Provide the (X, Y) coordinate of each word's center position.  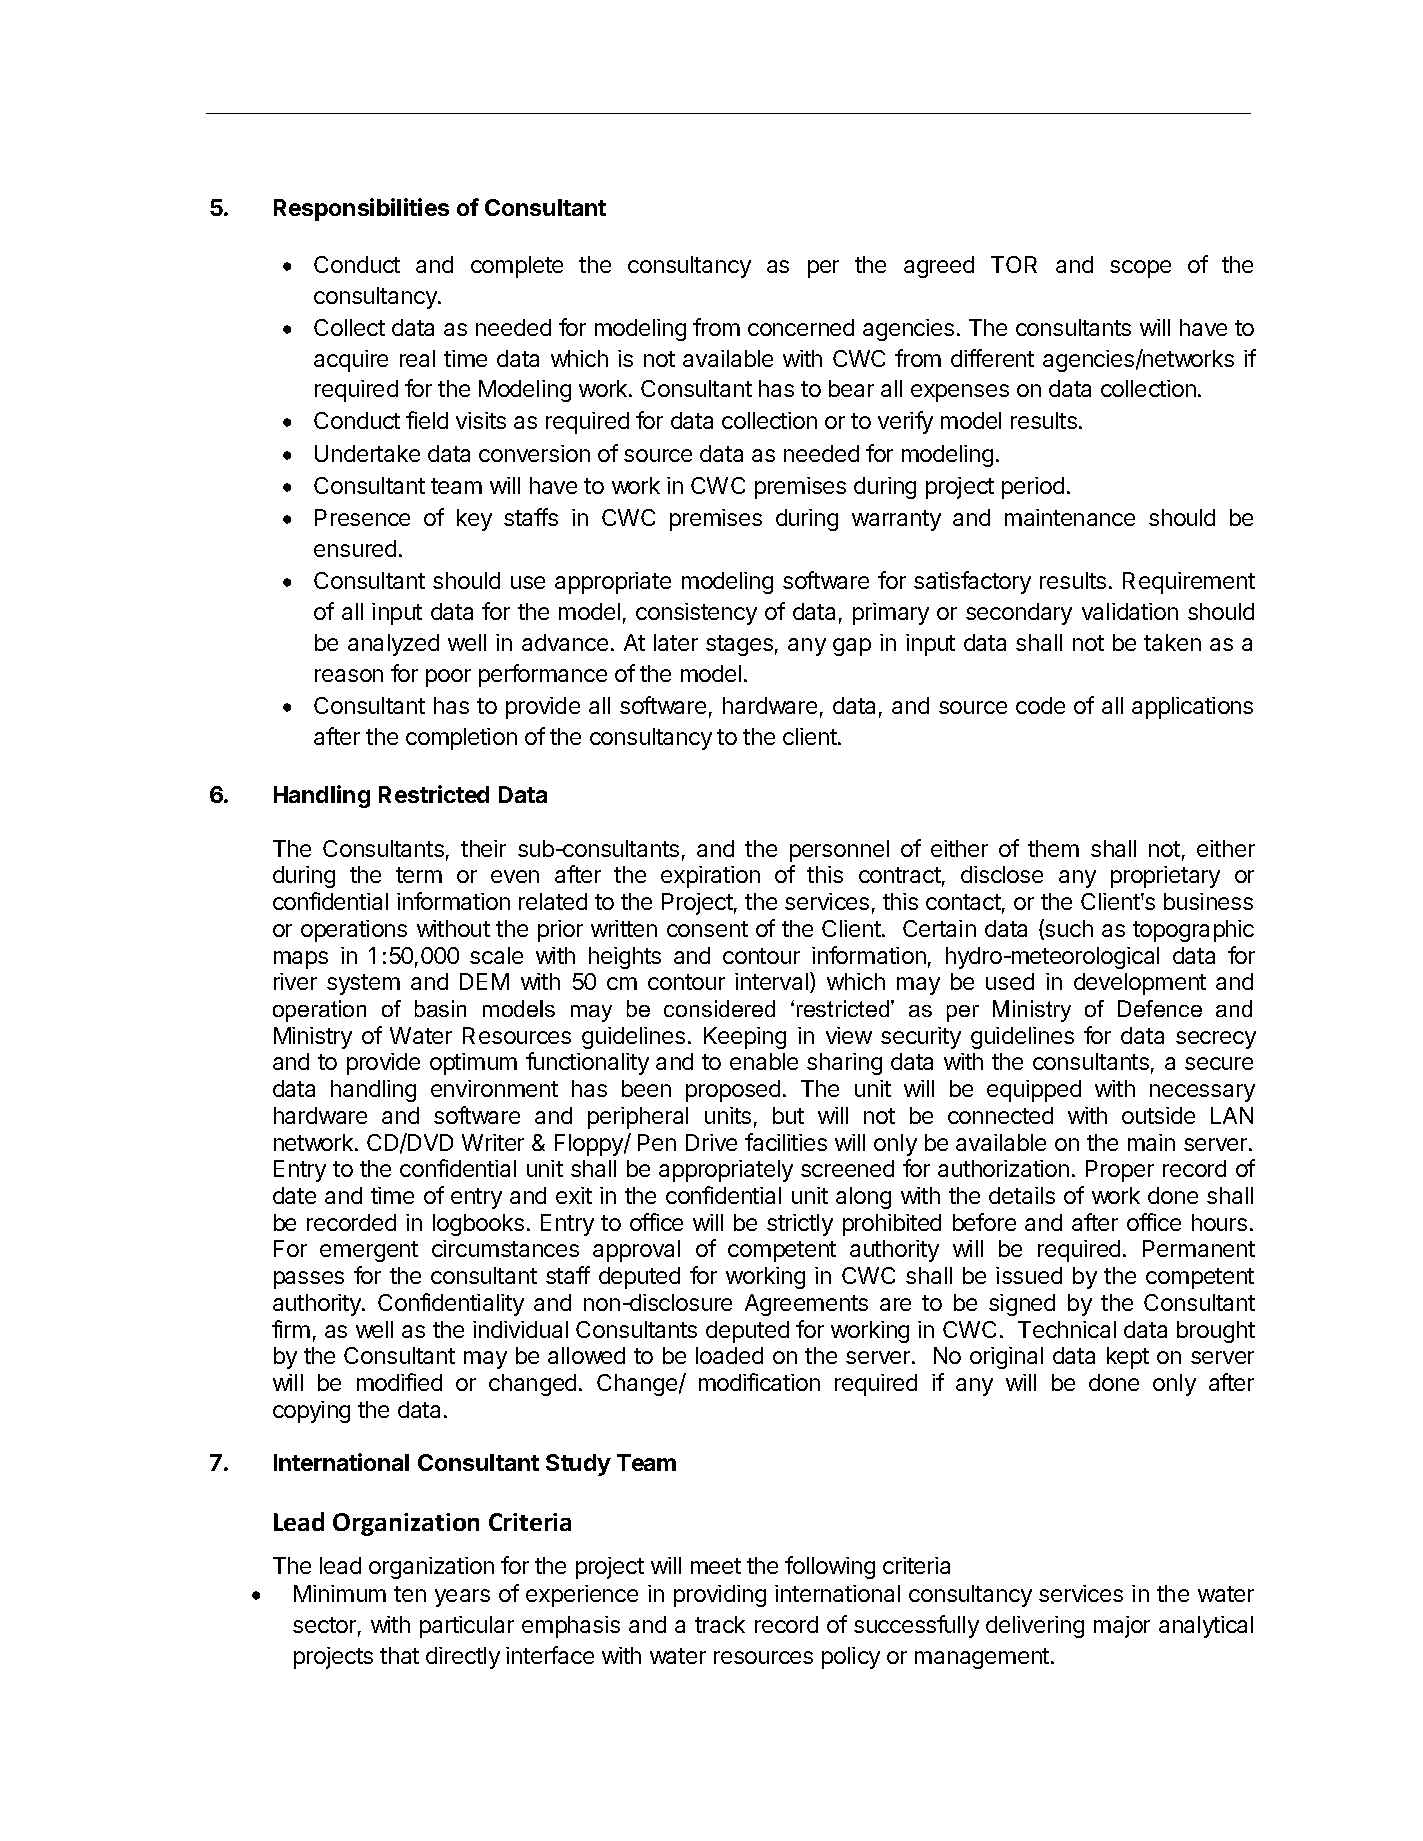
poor (448, 678)
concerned (801, 327)
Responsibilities (361, 209)
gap (852, 647)
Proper (1120, 1171)
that (399, 1655)
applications (1192, 708)
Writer (493, 1142)
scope (1140, 269)
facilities (786, 1142)
